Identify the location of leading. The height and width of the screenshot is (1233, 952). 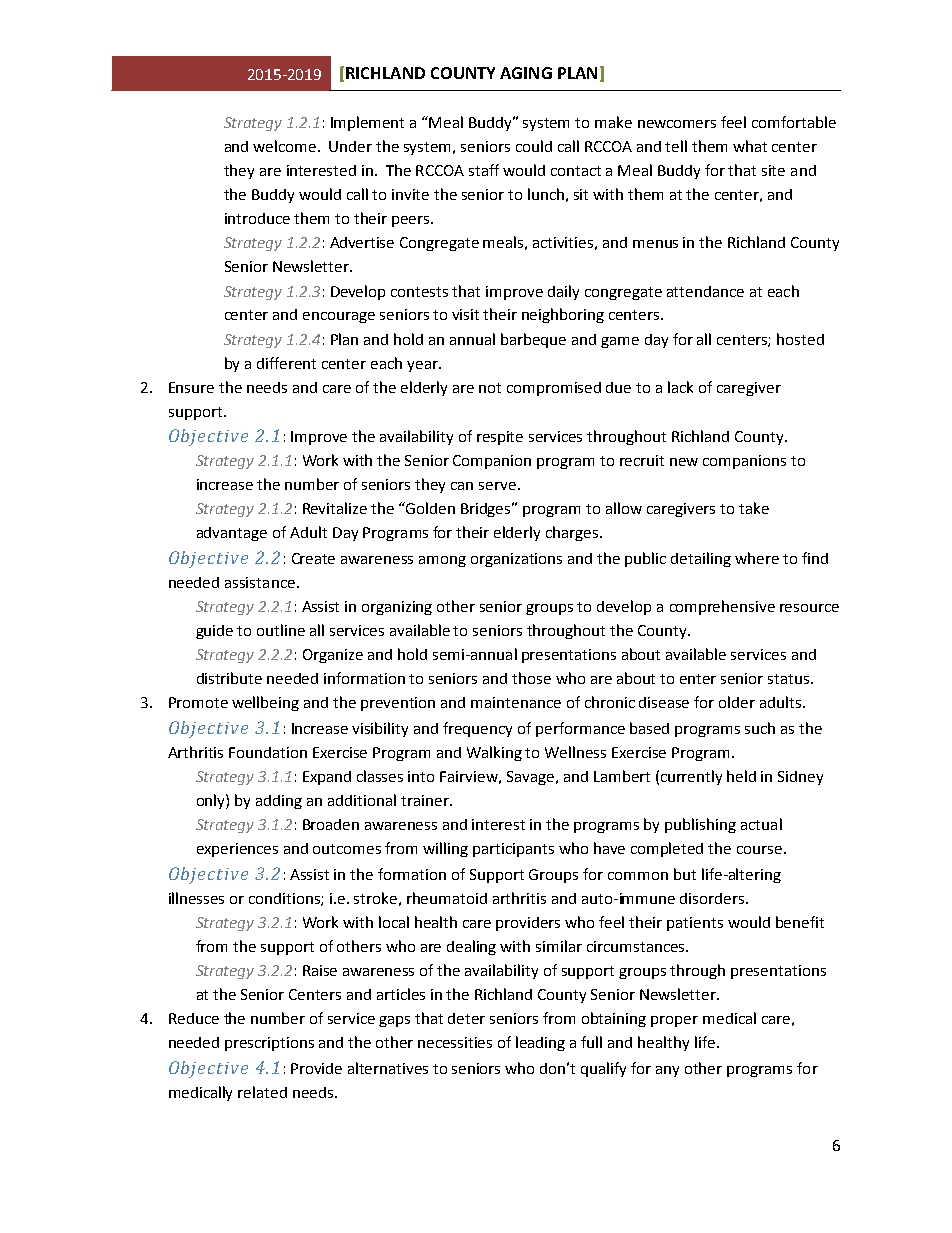
(540, 1043).
